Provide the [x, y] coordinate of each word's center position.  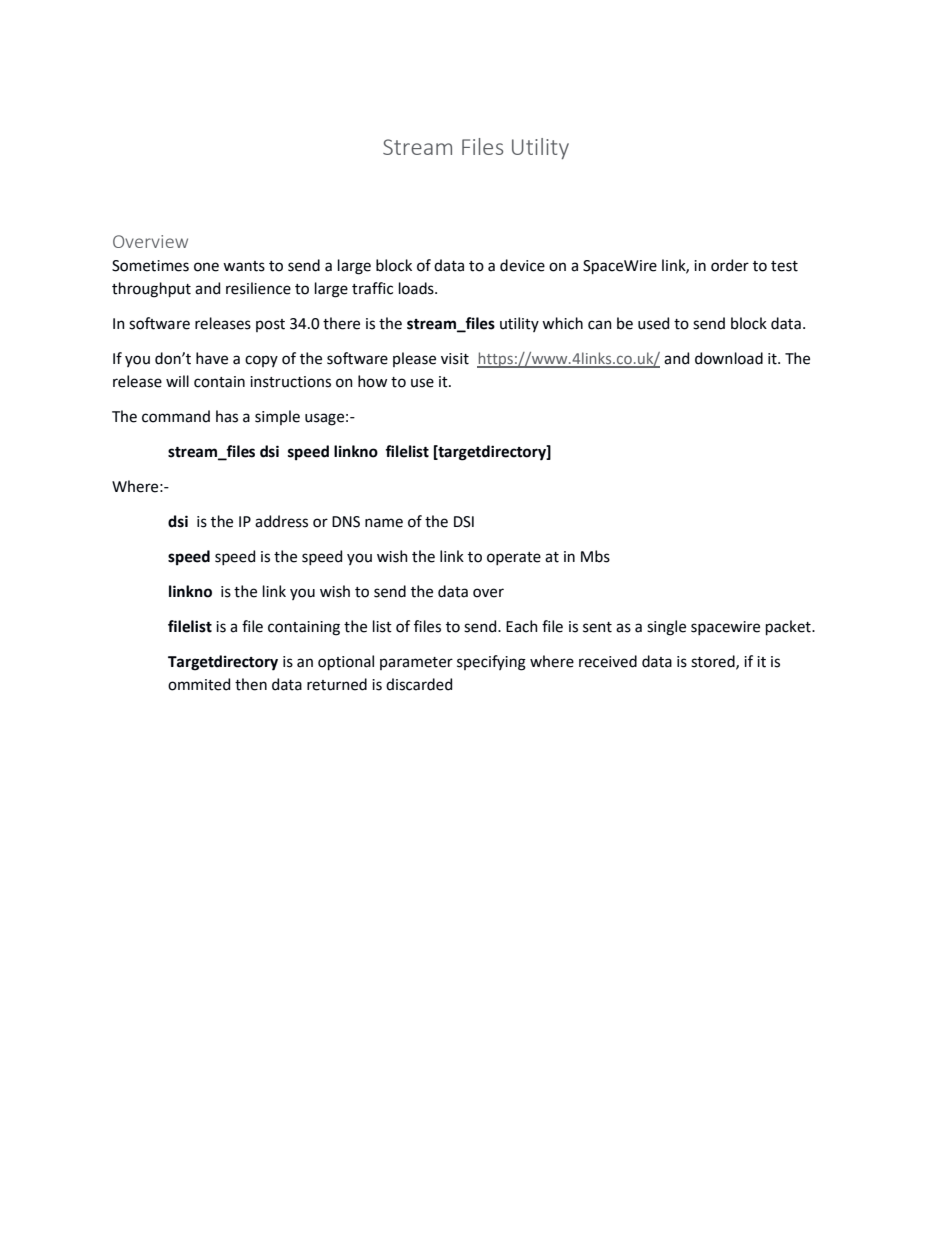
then [251, 684]
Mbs [595, 556]
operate [514, 558]
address [281, 521]
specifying [491, 663]
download [729, 358]
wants [244, 266]
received [608, 661]
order [730, 265]
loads [417, 288]
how [372, 381]
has [227, 416]
